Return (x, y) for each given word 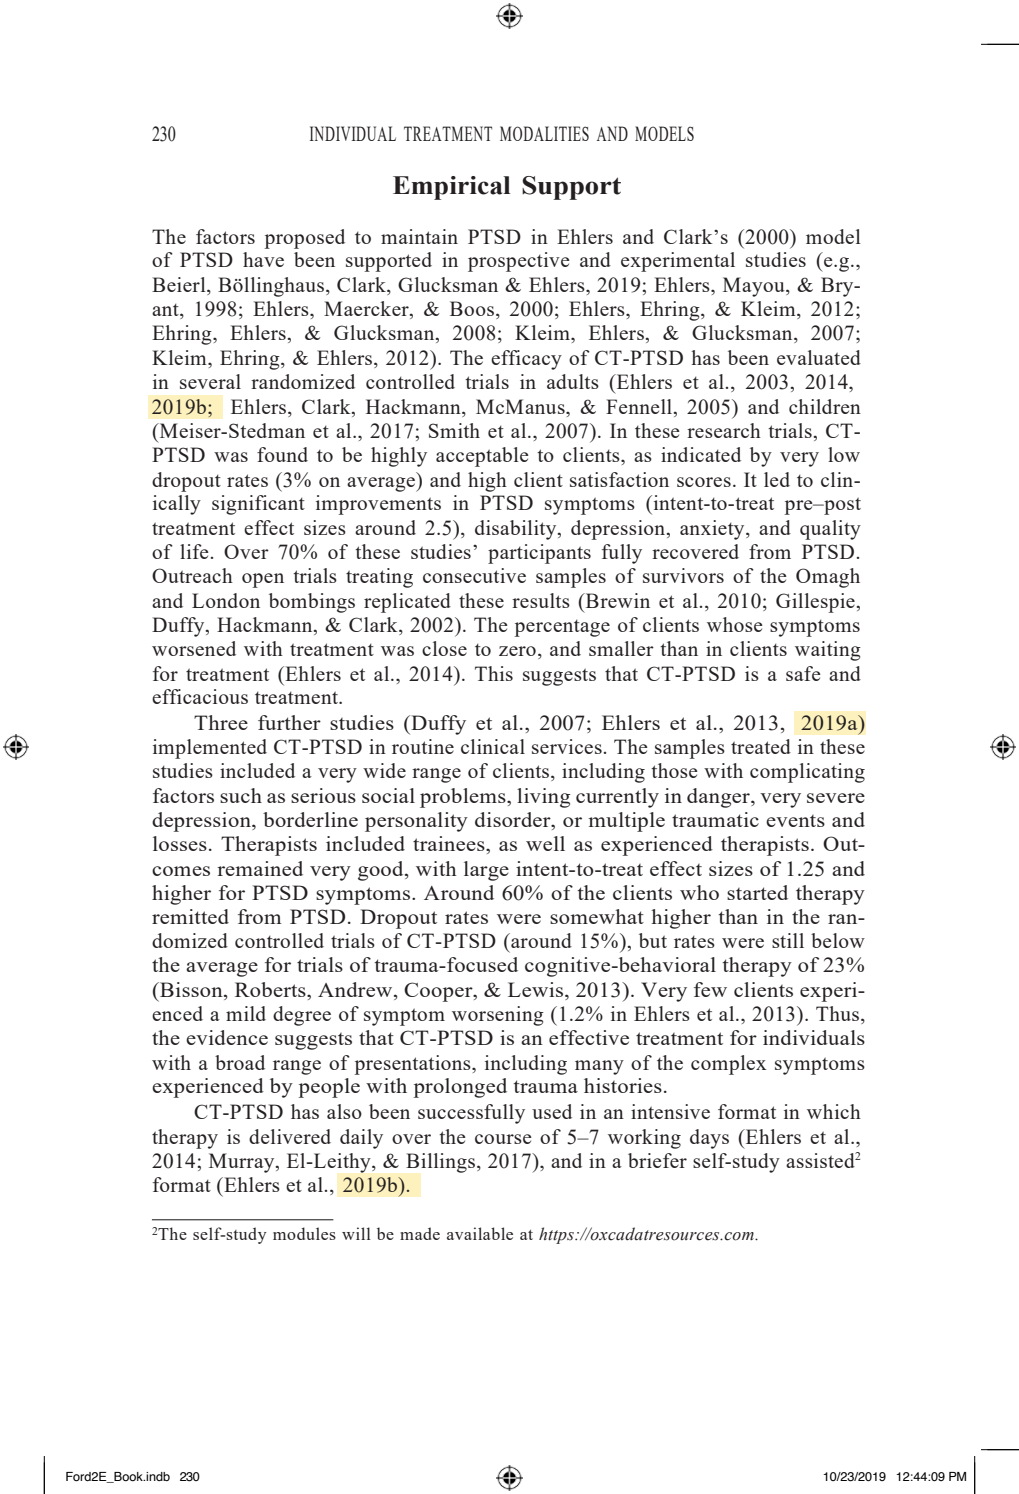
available (480, 1233)
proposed (305, 239)
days (709, 1139)
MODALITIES (544, 133)
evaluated (819, 357)
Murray (243, 1163)
